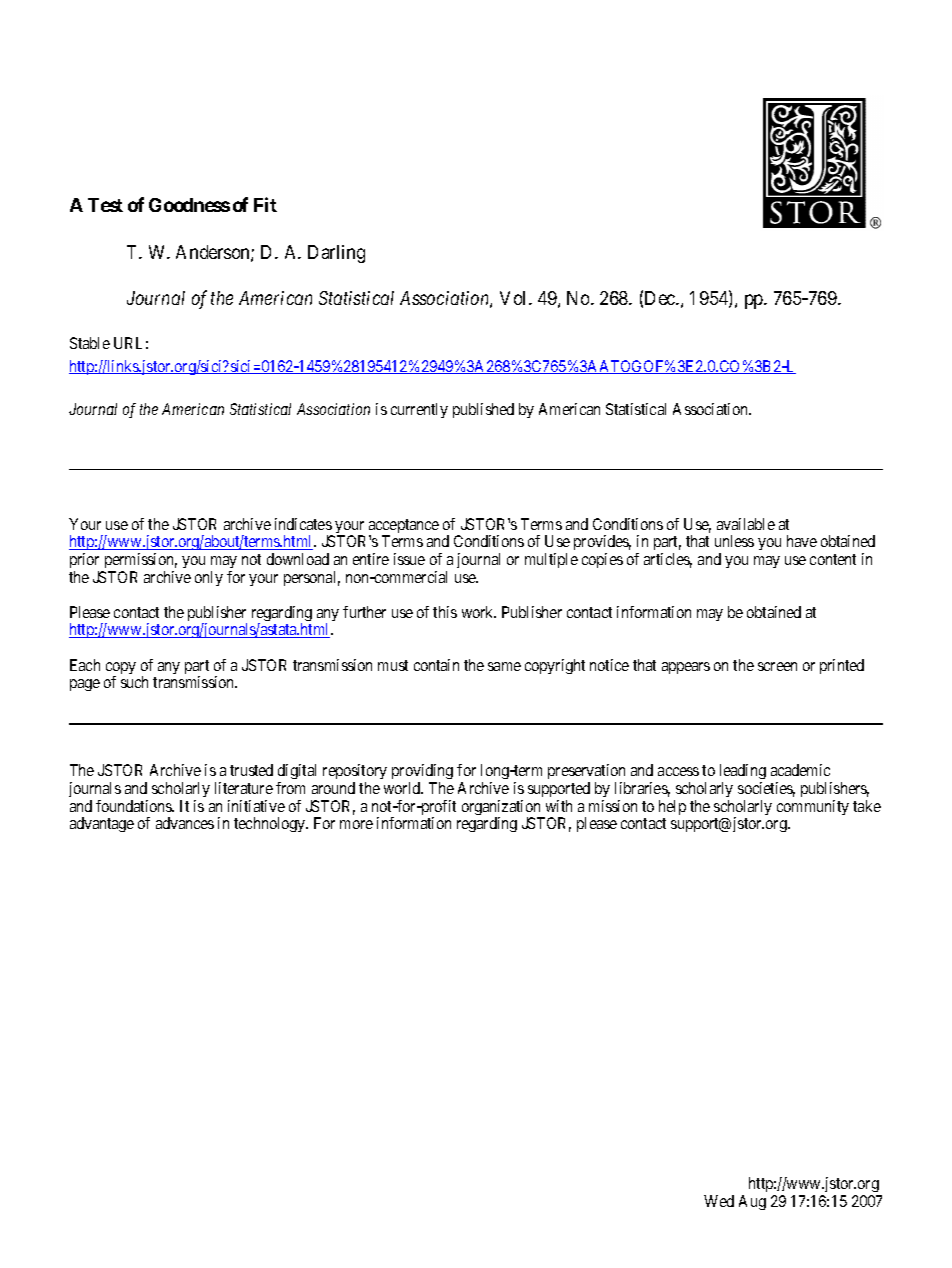  Describe the element at coordinates (515, 298) in the page. I see `Vol` at that location.
